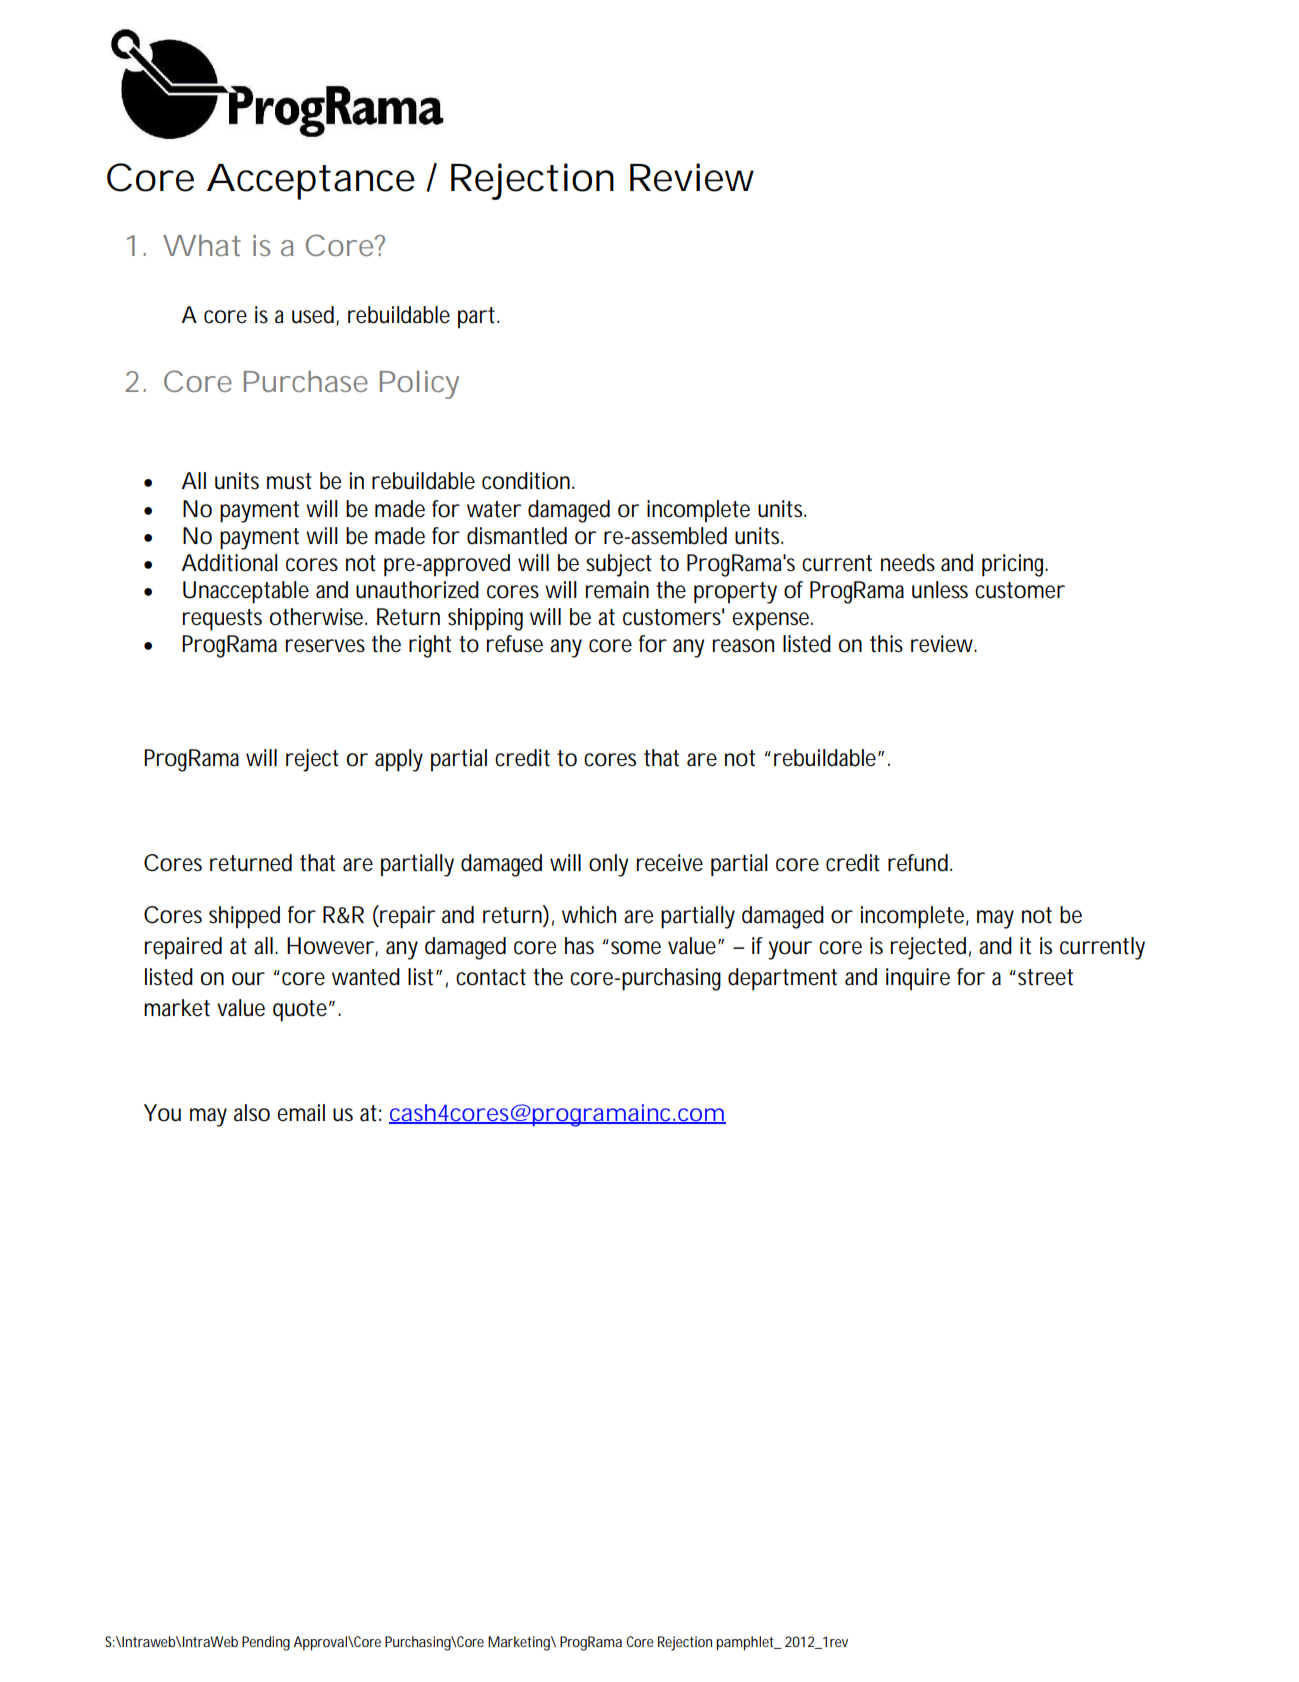  Describe the element at coordinates (266, 1643) in the document. I see `Pending` at that location.
